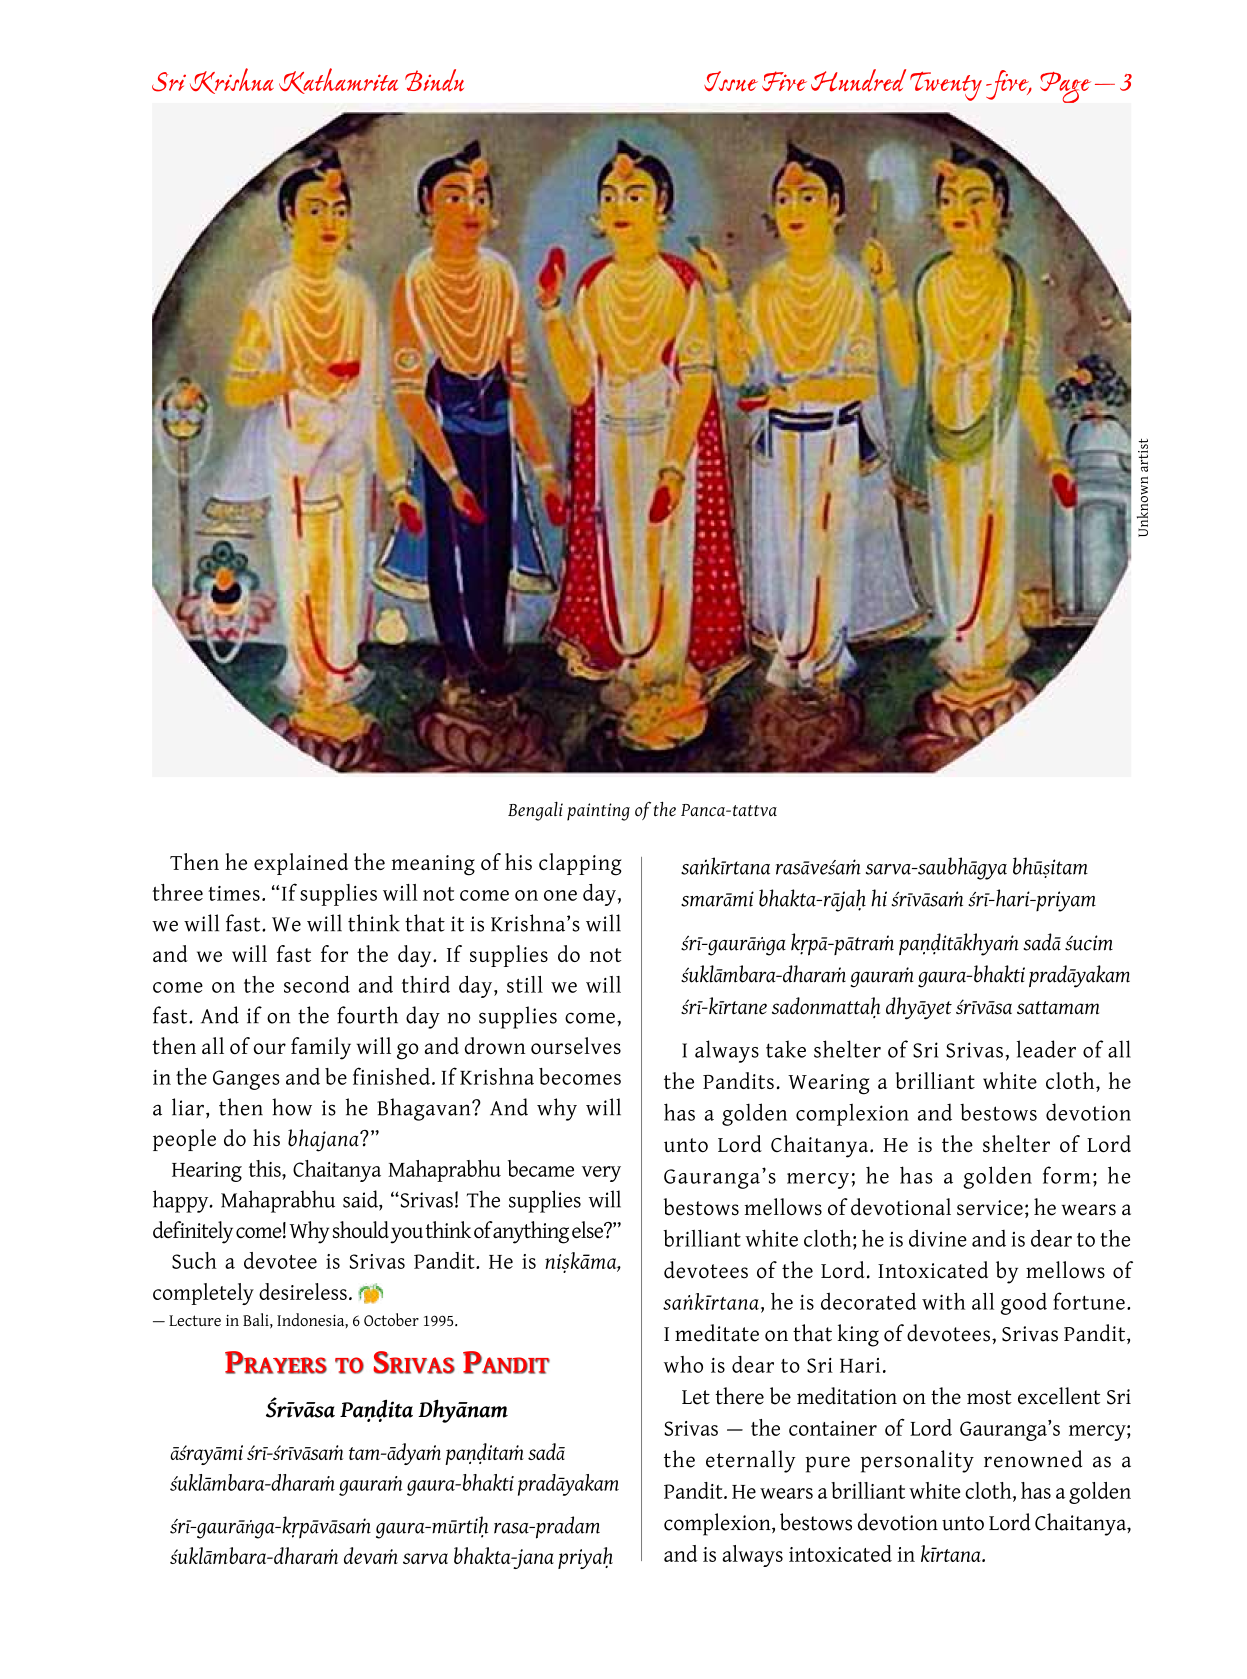 The image size is (1247, 1679). What do you see at coordinates (434, 80) in the screenshot?
I see `Bindu` at bounding box center [434, 80].
